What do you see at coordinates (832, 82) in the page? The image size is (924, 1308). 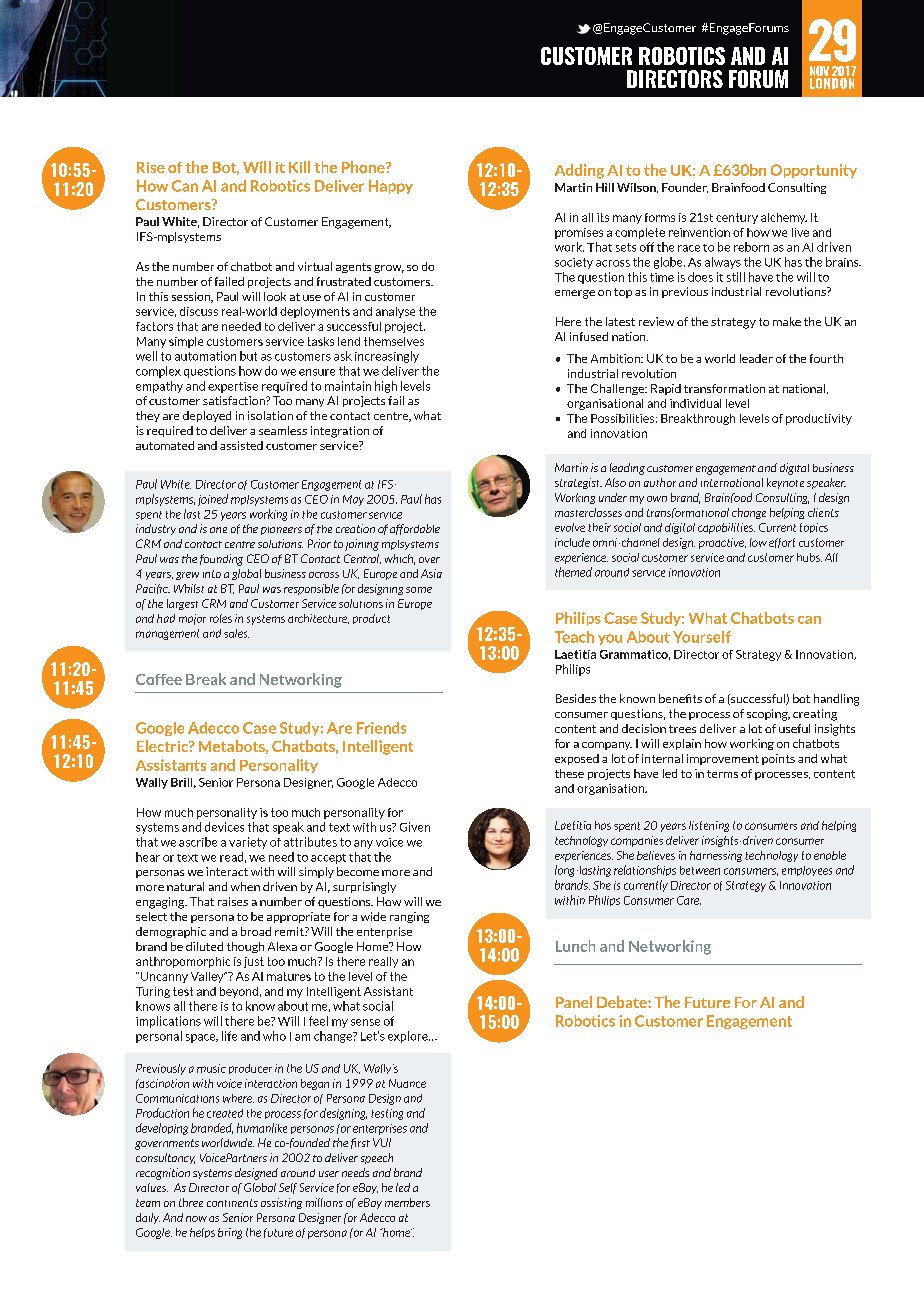 I see `LONDON` at bounding box center [832, 82].
